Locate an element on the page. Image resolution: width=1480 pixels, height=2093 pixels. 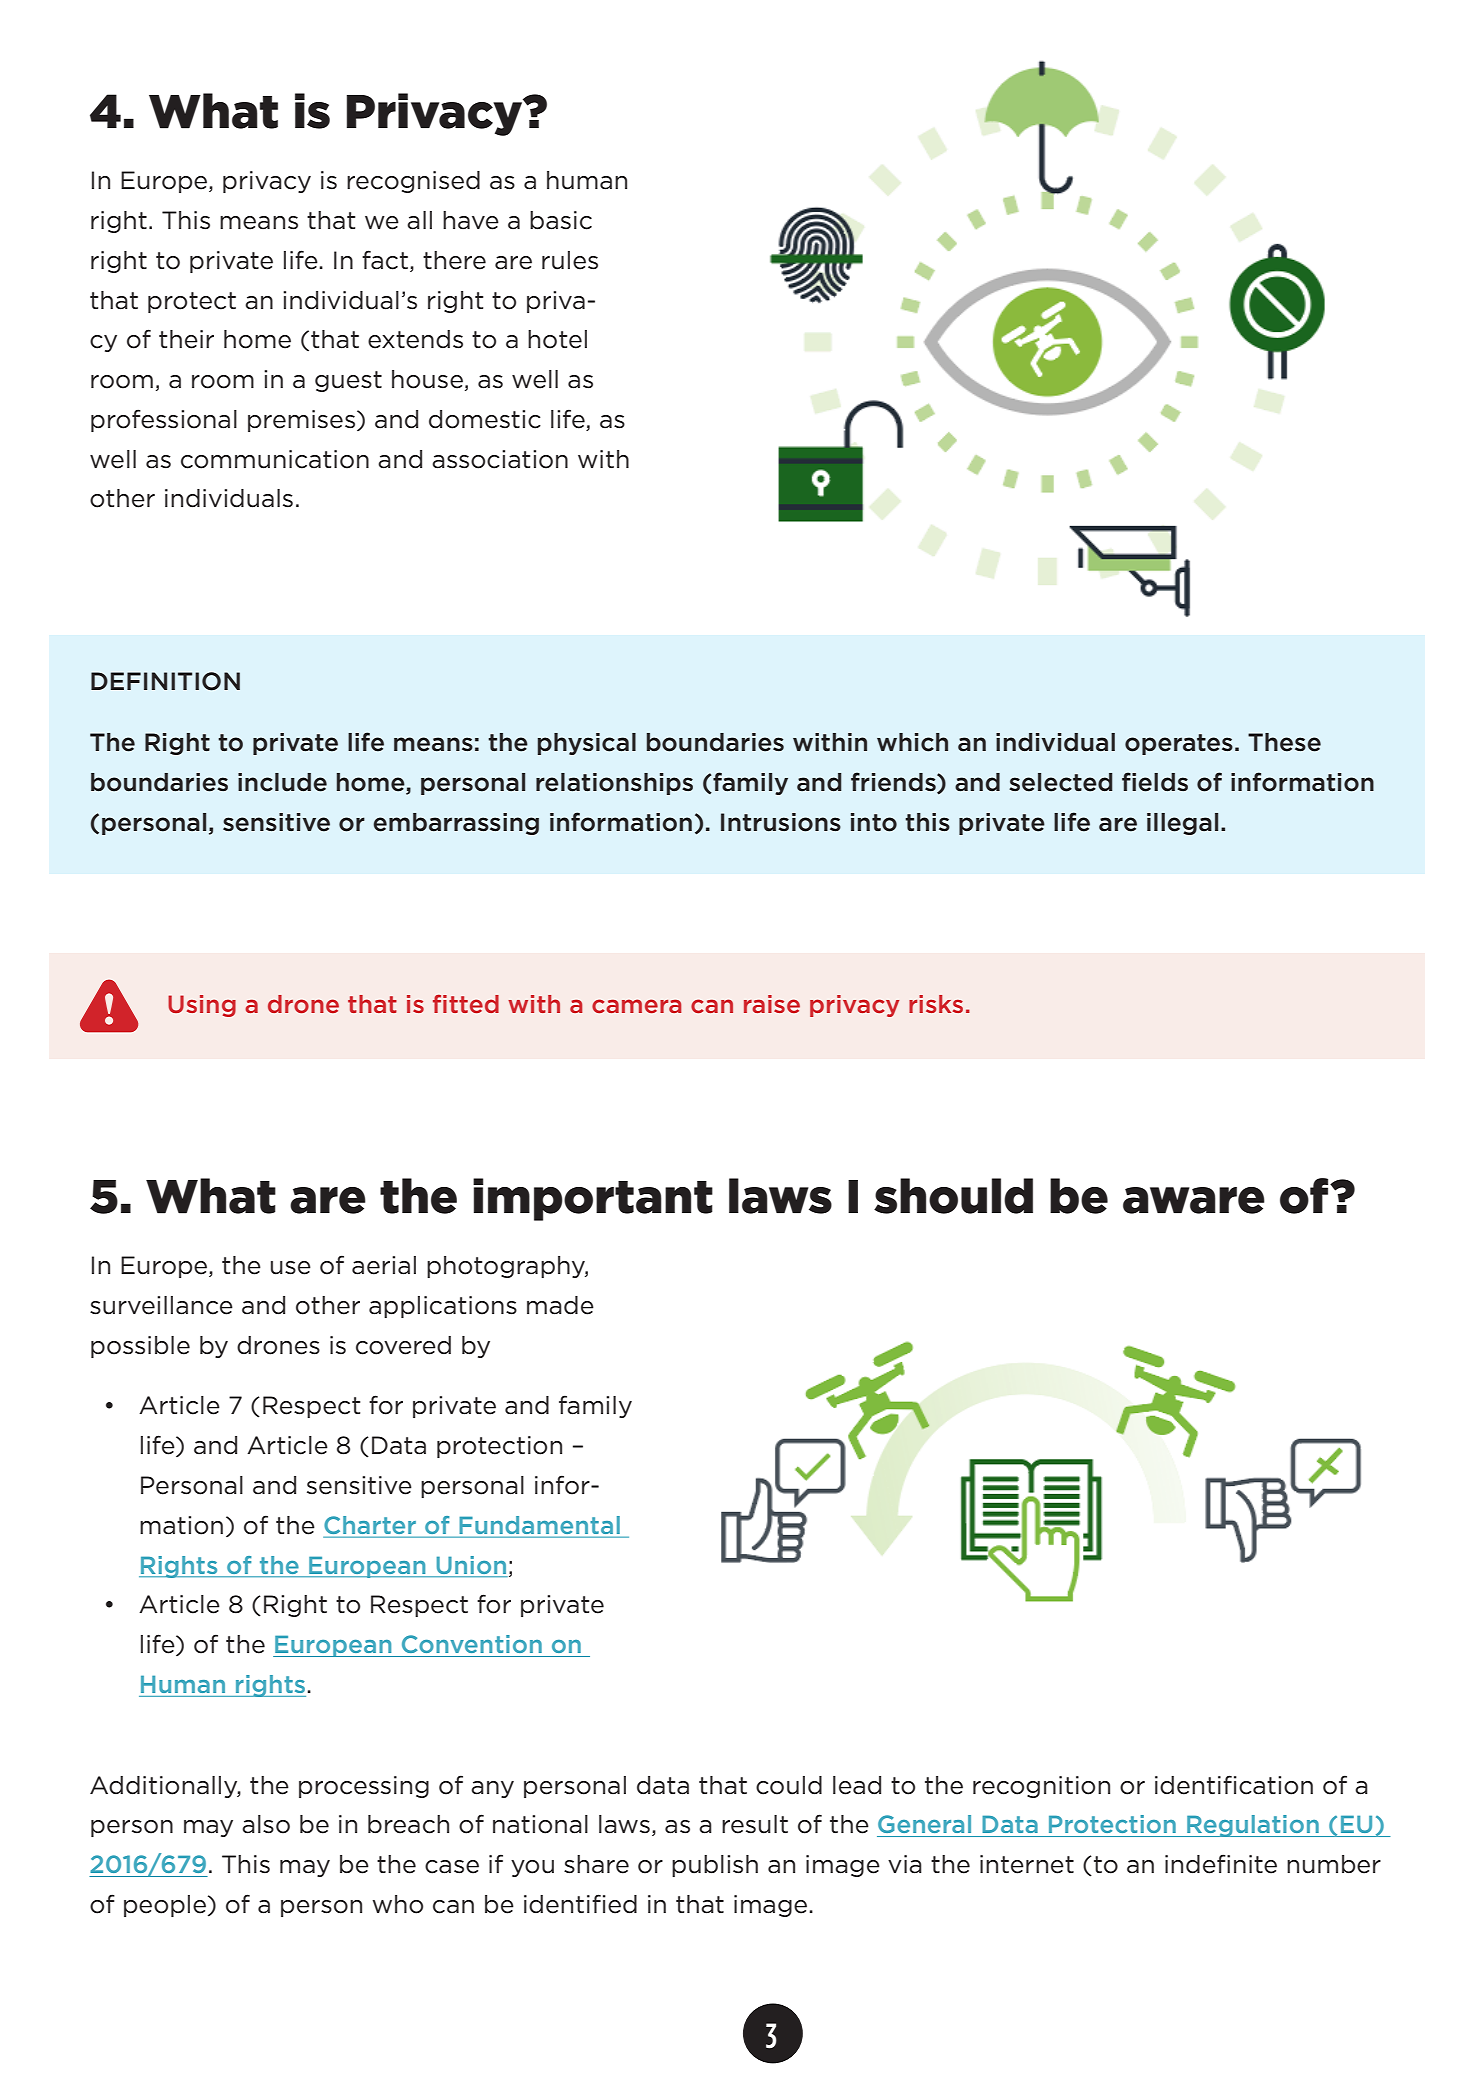
aware is located at coordinates (1194, 1200).
